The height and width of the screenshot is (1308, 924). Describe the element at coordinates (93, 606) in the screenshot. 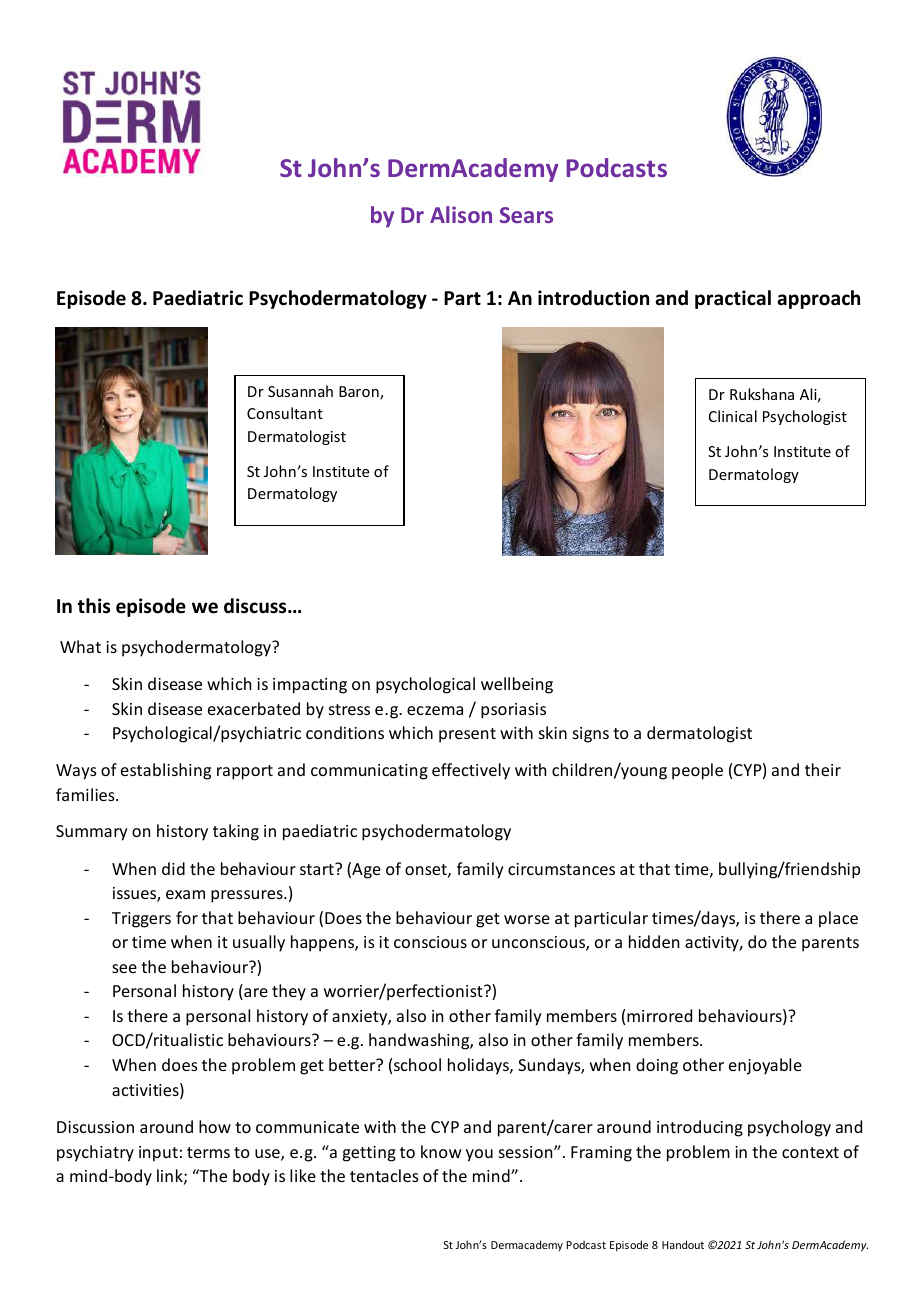

I see `this` at that location.
